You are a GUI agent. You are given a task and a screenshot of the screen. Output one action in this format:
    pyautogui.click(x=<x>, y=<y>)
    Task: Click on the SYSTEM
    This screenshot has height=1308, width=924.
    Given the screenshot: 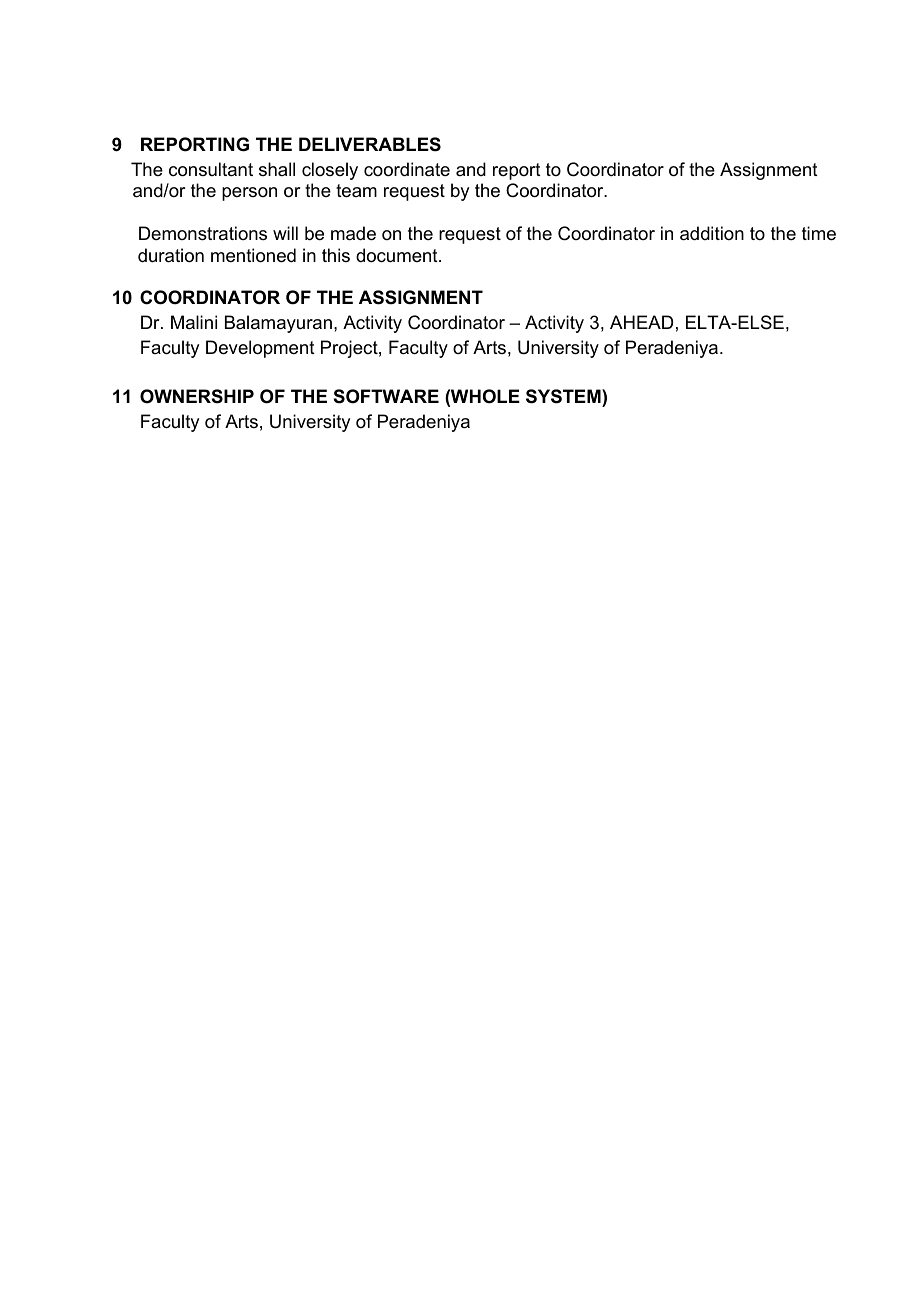 What is the action you would take?
    pyautogui.click(x=564, y=396)
